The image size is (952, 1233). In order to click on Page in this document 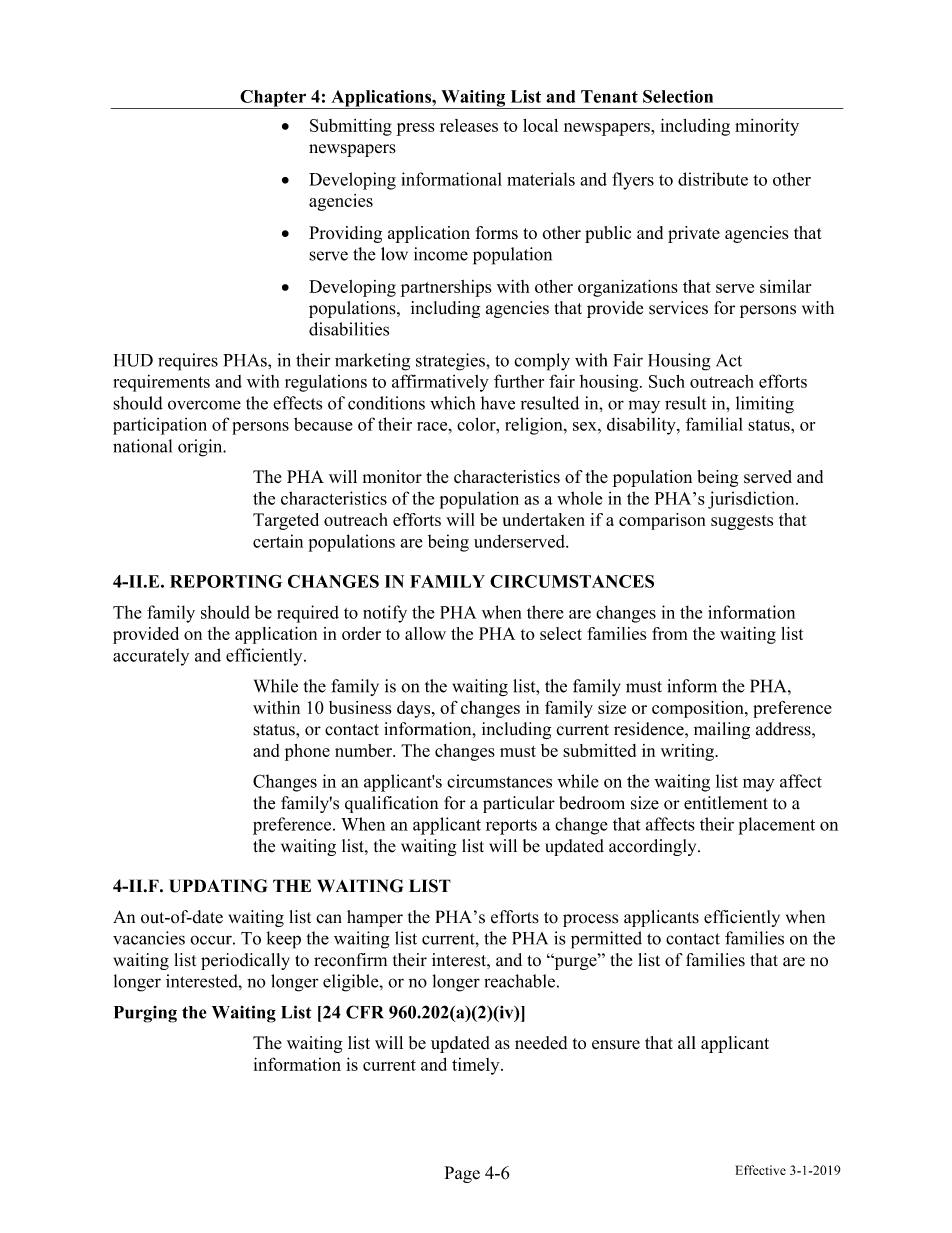, I will do `click(462, 1174)`.
